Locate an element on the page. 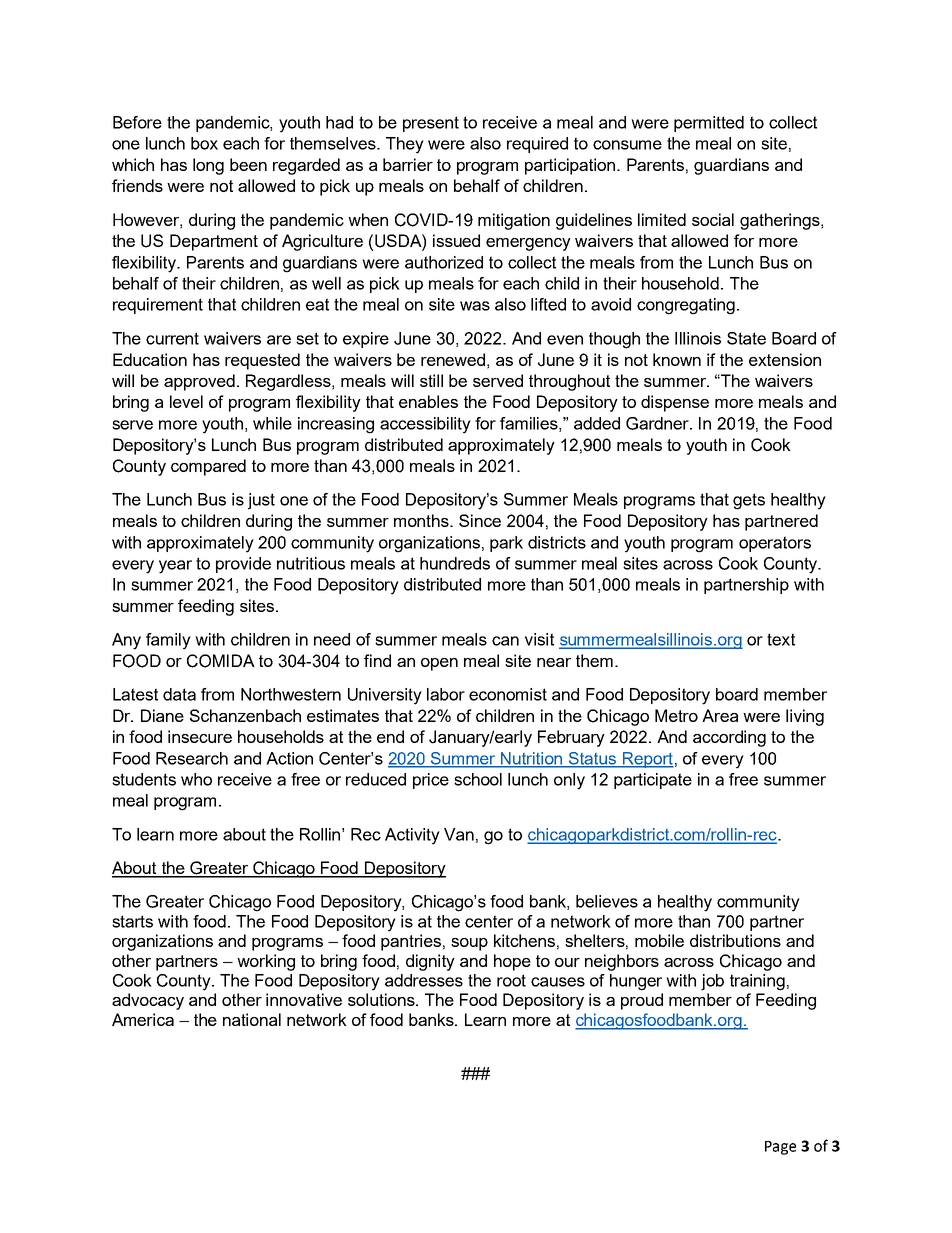 The height and width of the page is (1233, 952). permitted is located at coordinates (709, 124).
